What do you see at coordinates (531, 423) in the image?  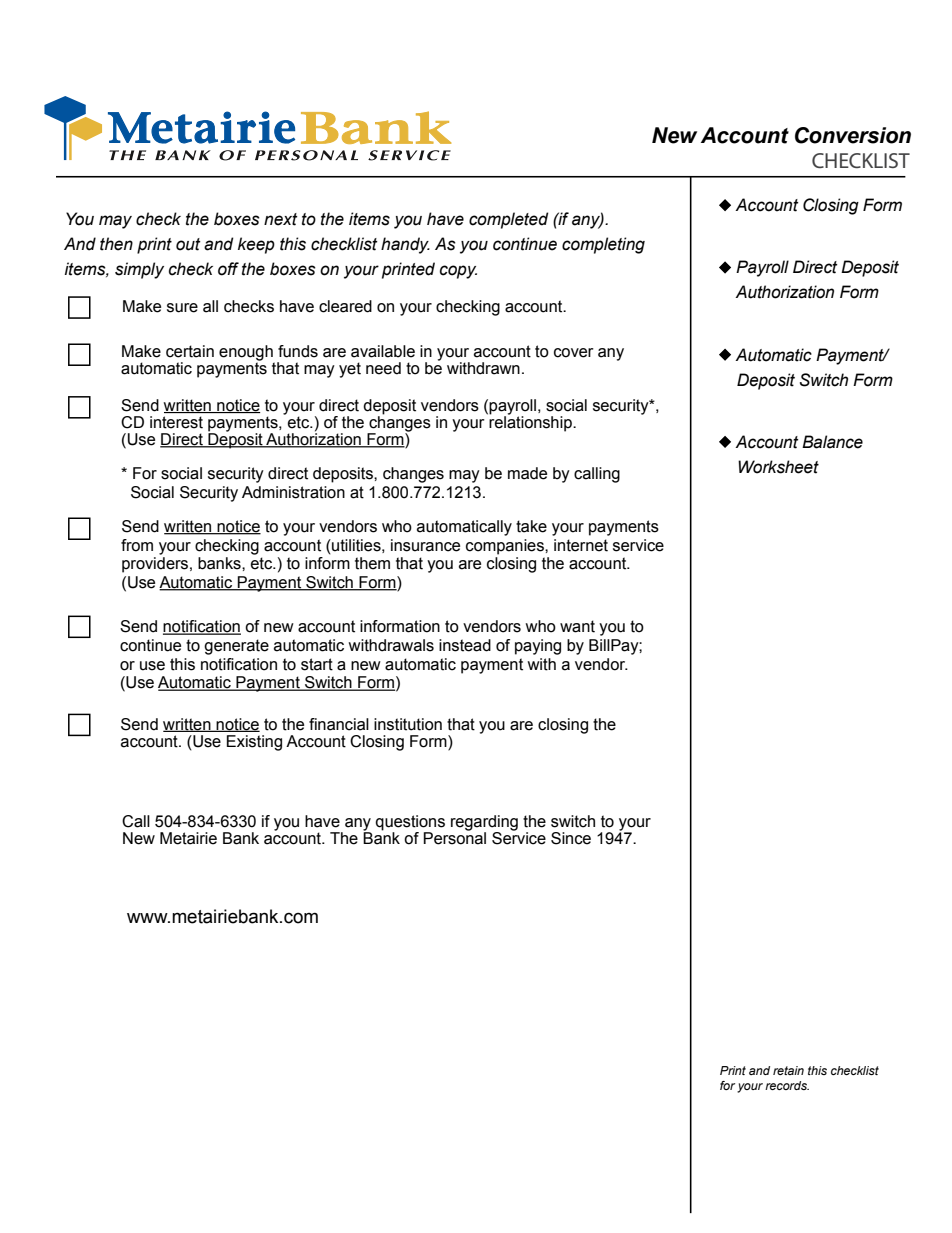 I see `relationship` at bounding box center [531, 423].
